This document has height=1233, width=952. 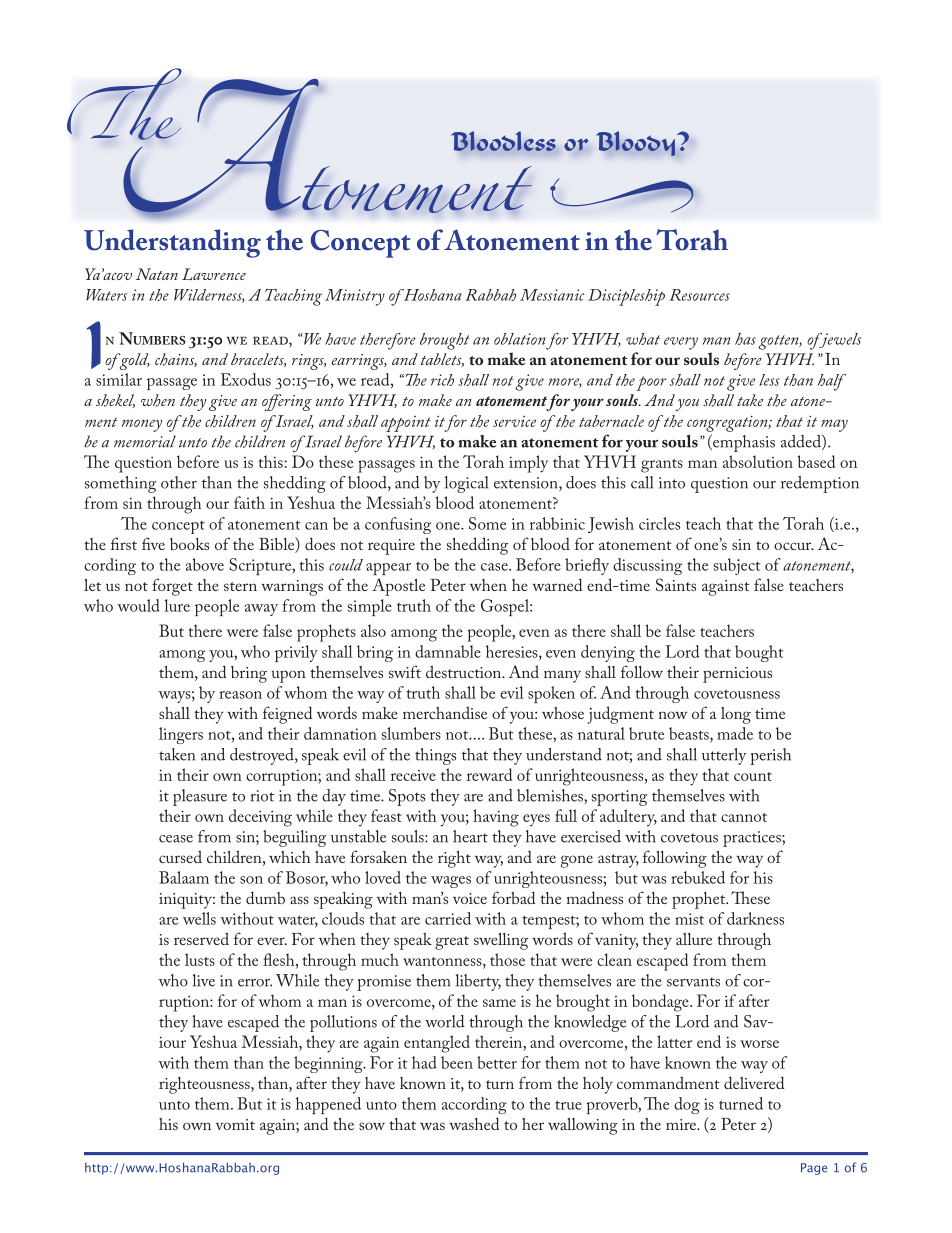 What do you see at coordinates (214, 274) in the document?
I see `Lawrence` at bounding box center [214, 274].
